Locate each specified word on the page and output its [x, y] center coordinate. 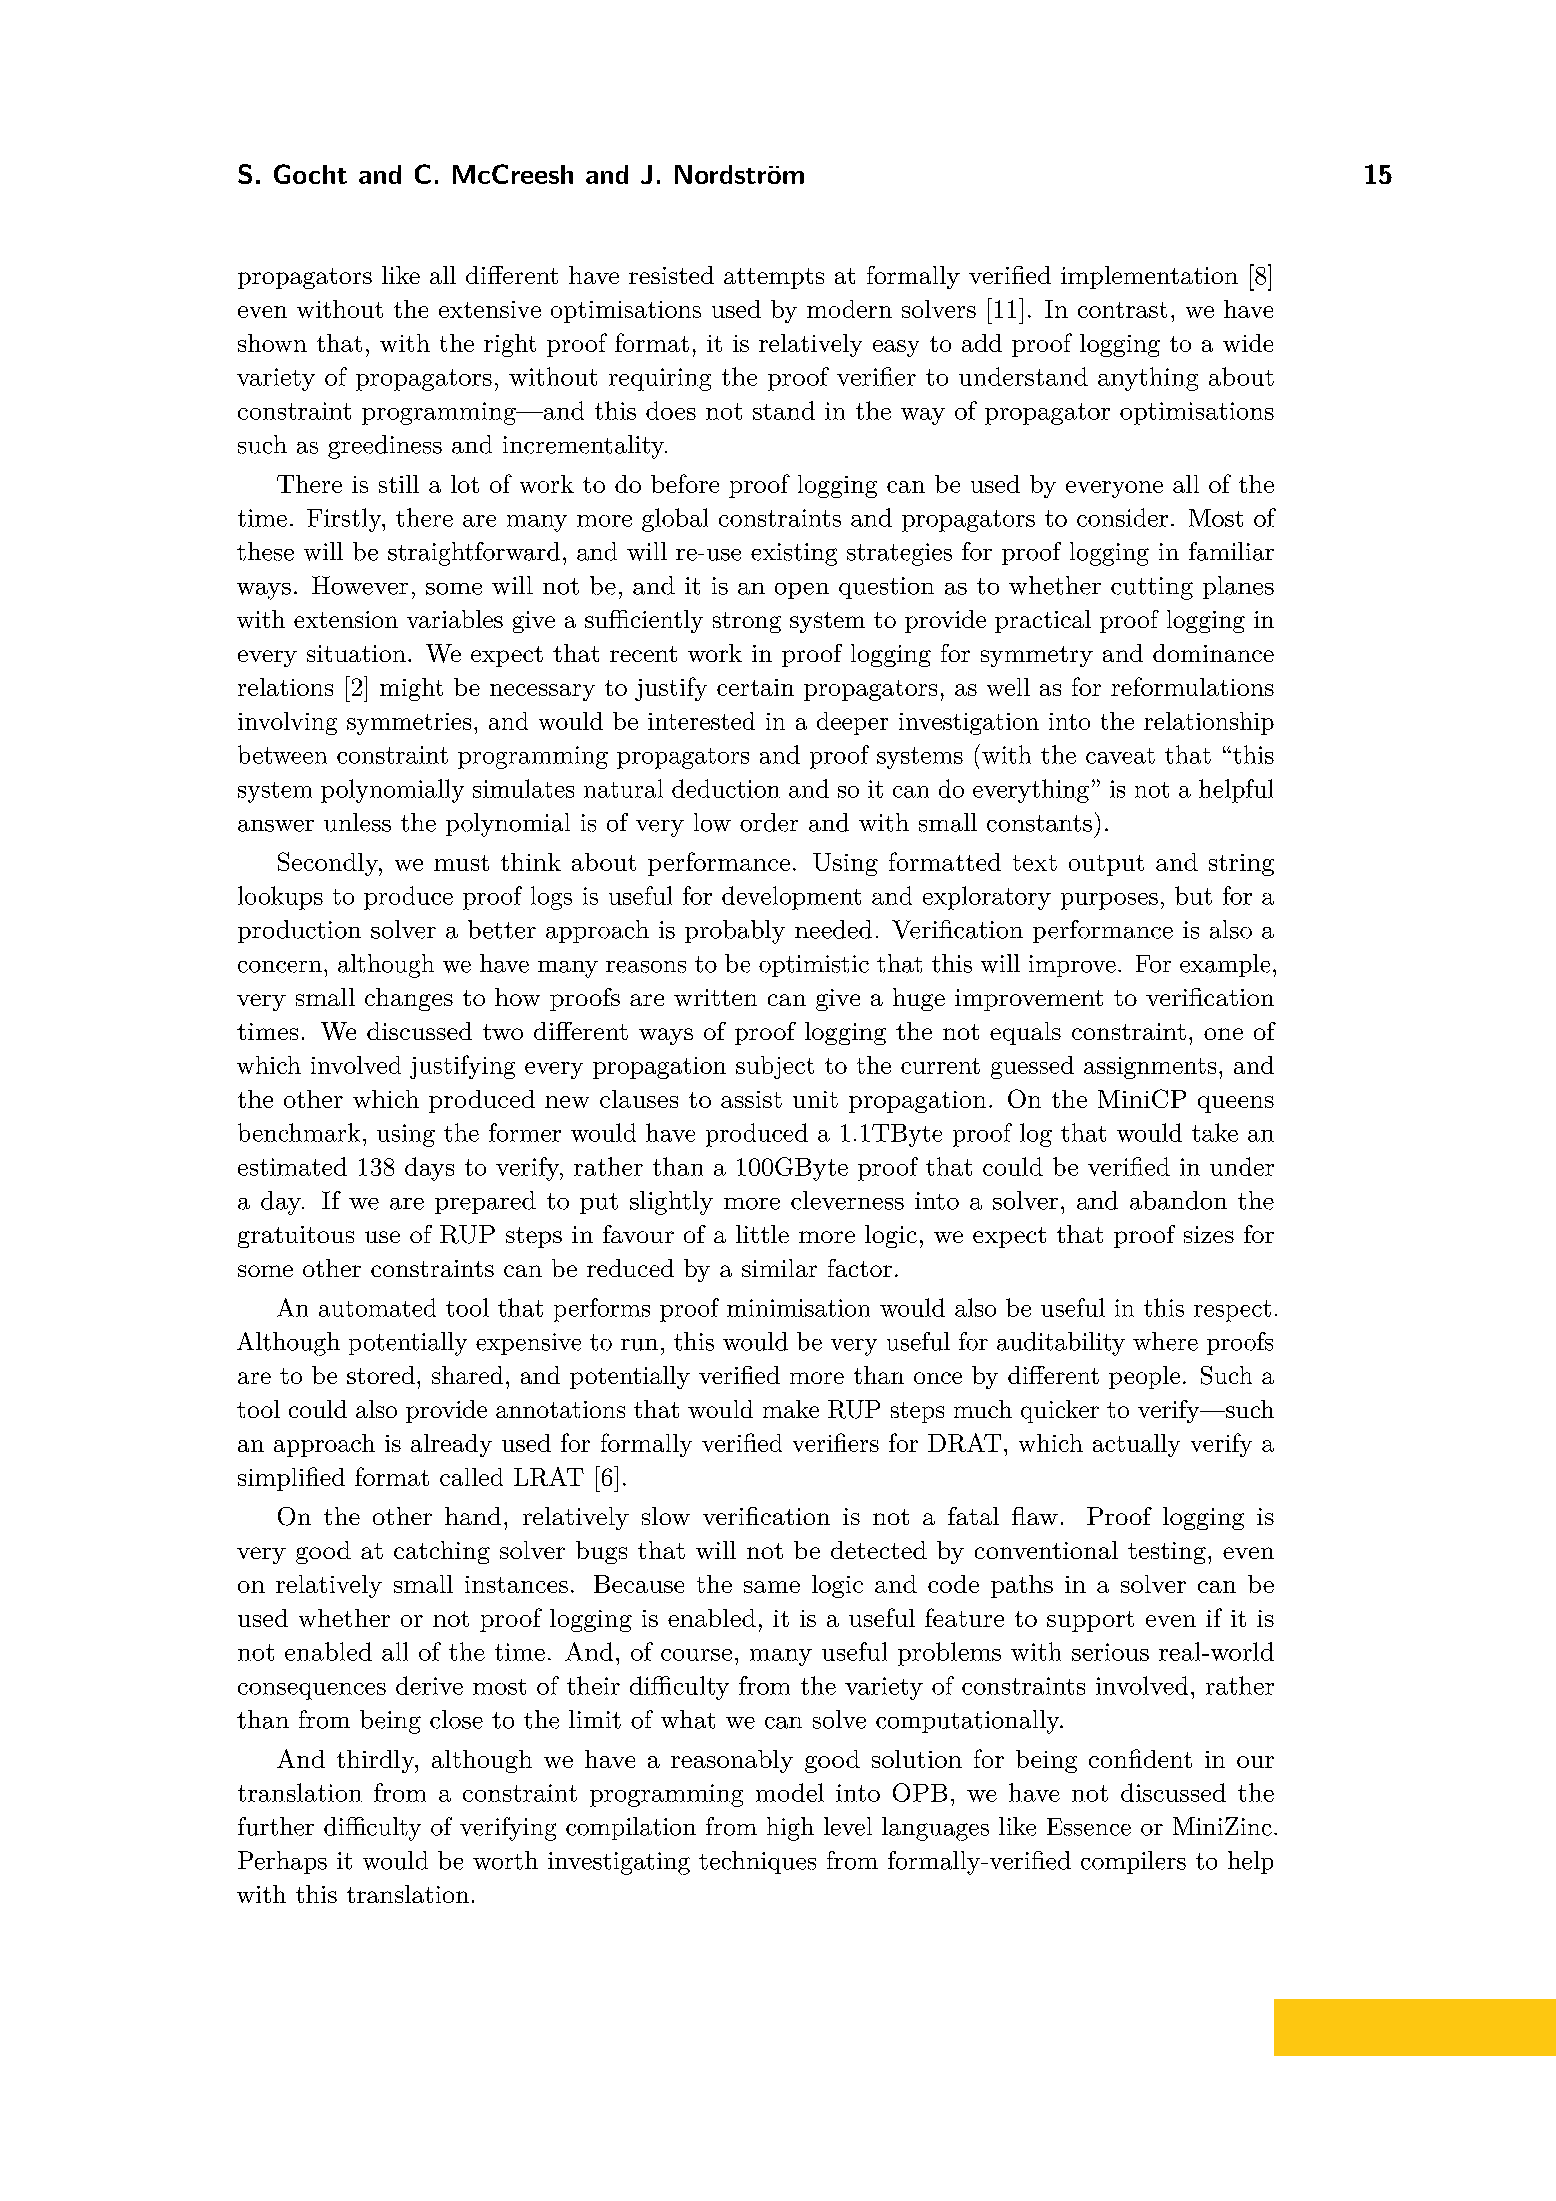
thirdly [377, 1761]
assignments [1150, 1068]
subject [775, 1067]
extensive [490, 309]
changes [409, 999]
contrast [1122, 310]
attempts [774, 278]
